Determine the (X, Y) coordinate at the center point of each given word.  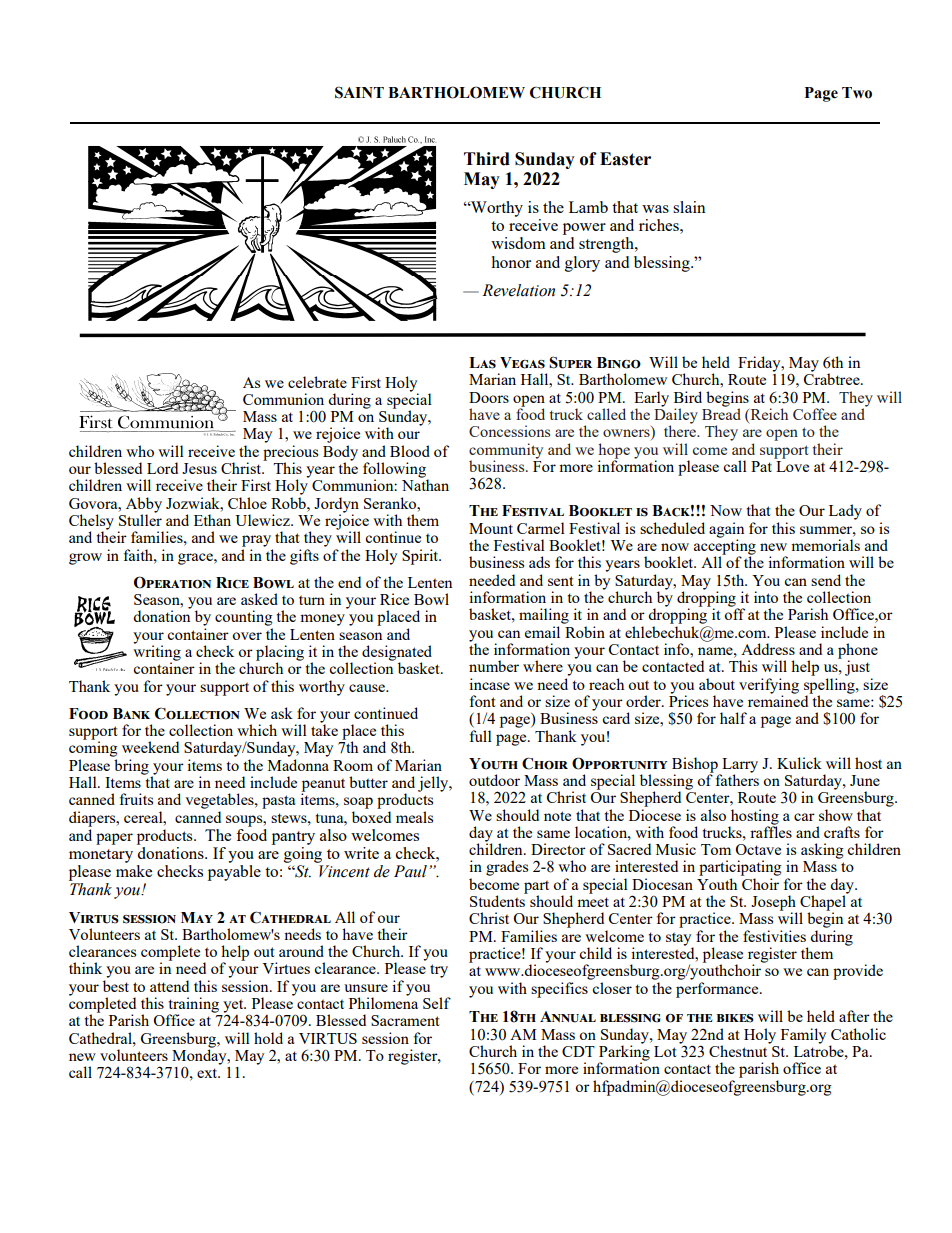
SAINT (359, 92)
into (766, 597)
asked (259, 599)
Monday (200, 1056)
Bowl (431, 599)
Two (857, 93)
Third (487, 159)
